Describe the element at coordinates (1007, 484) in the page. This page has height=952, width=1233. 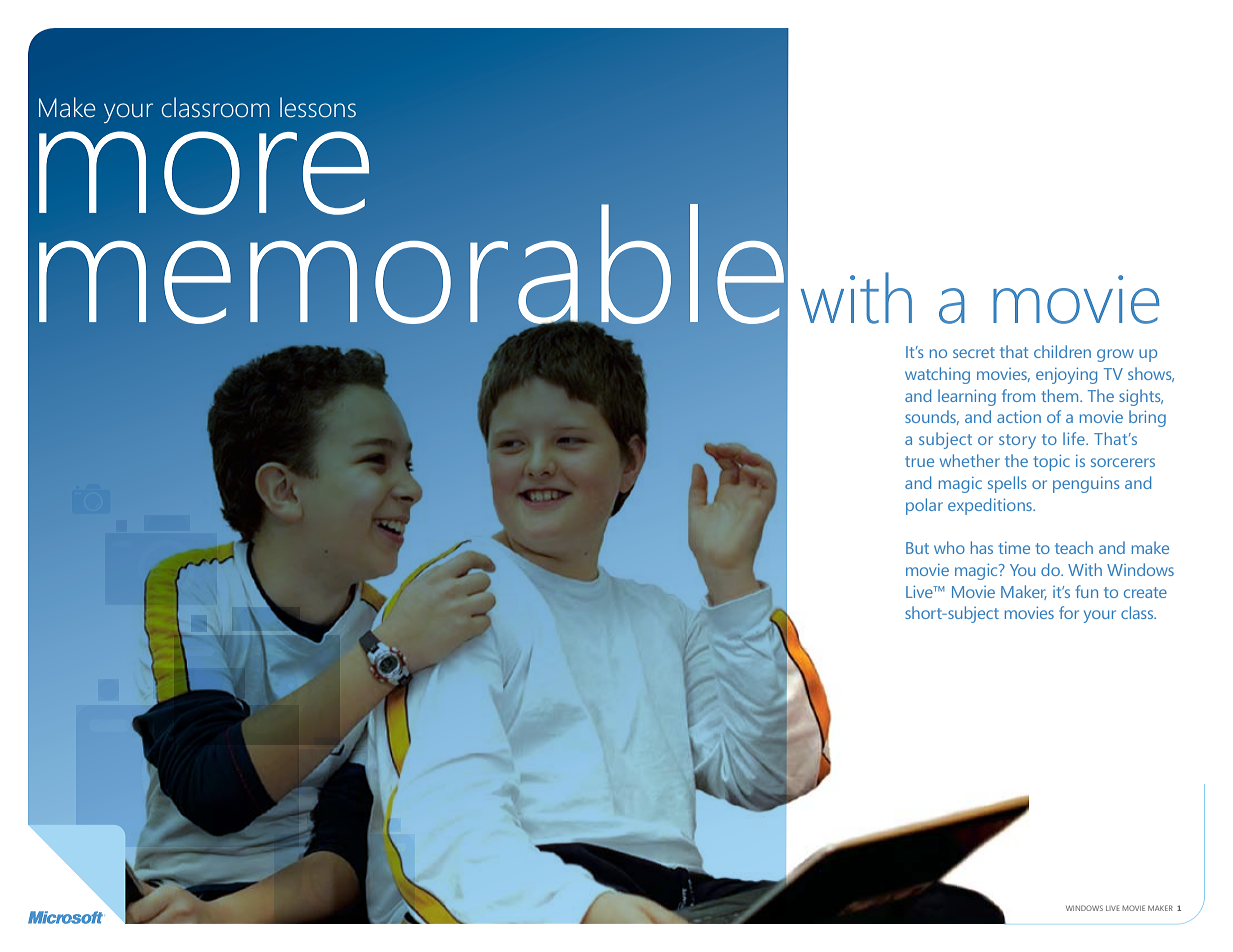
I see `spells` at that location.
